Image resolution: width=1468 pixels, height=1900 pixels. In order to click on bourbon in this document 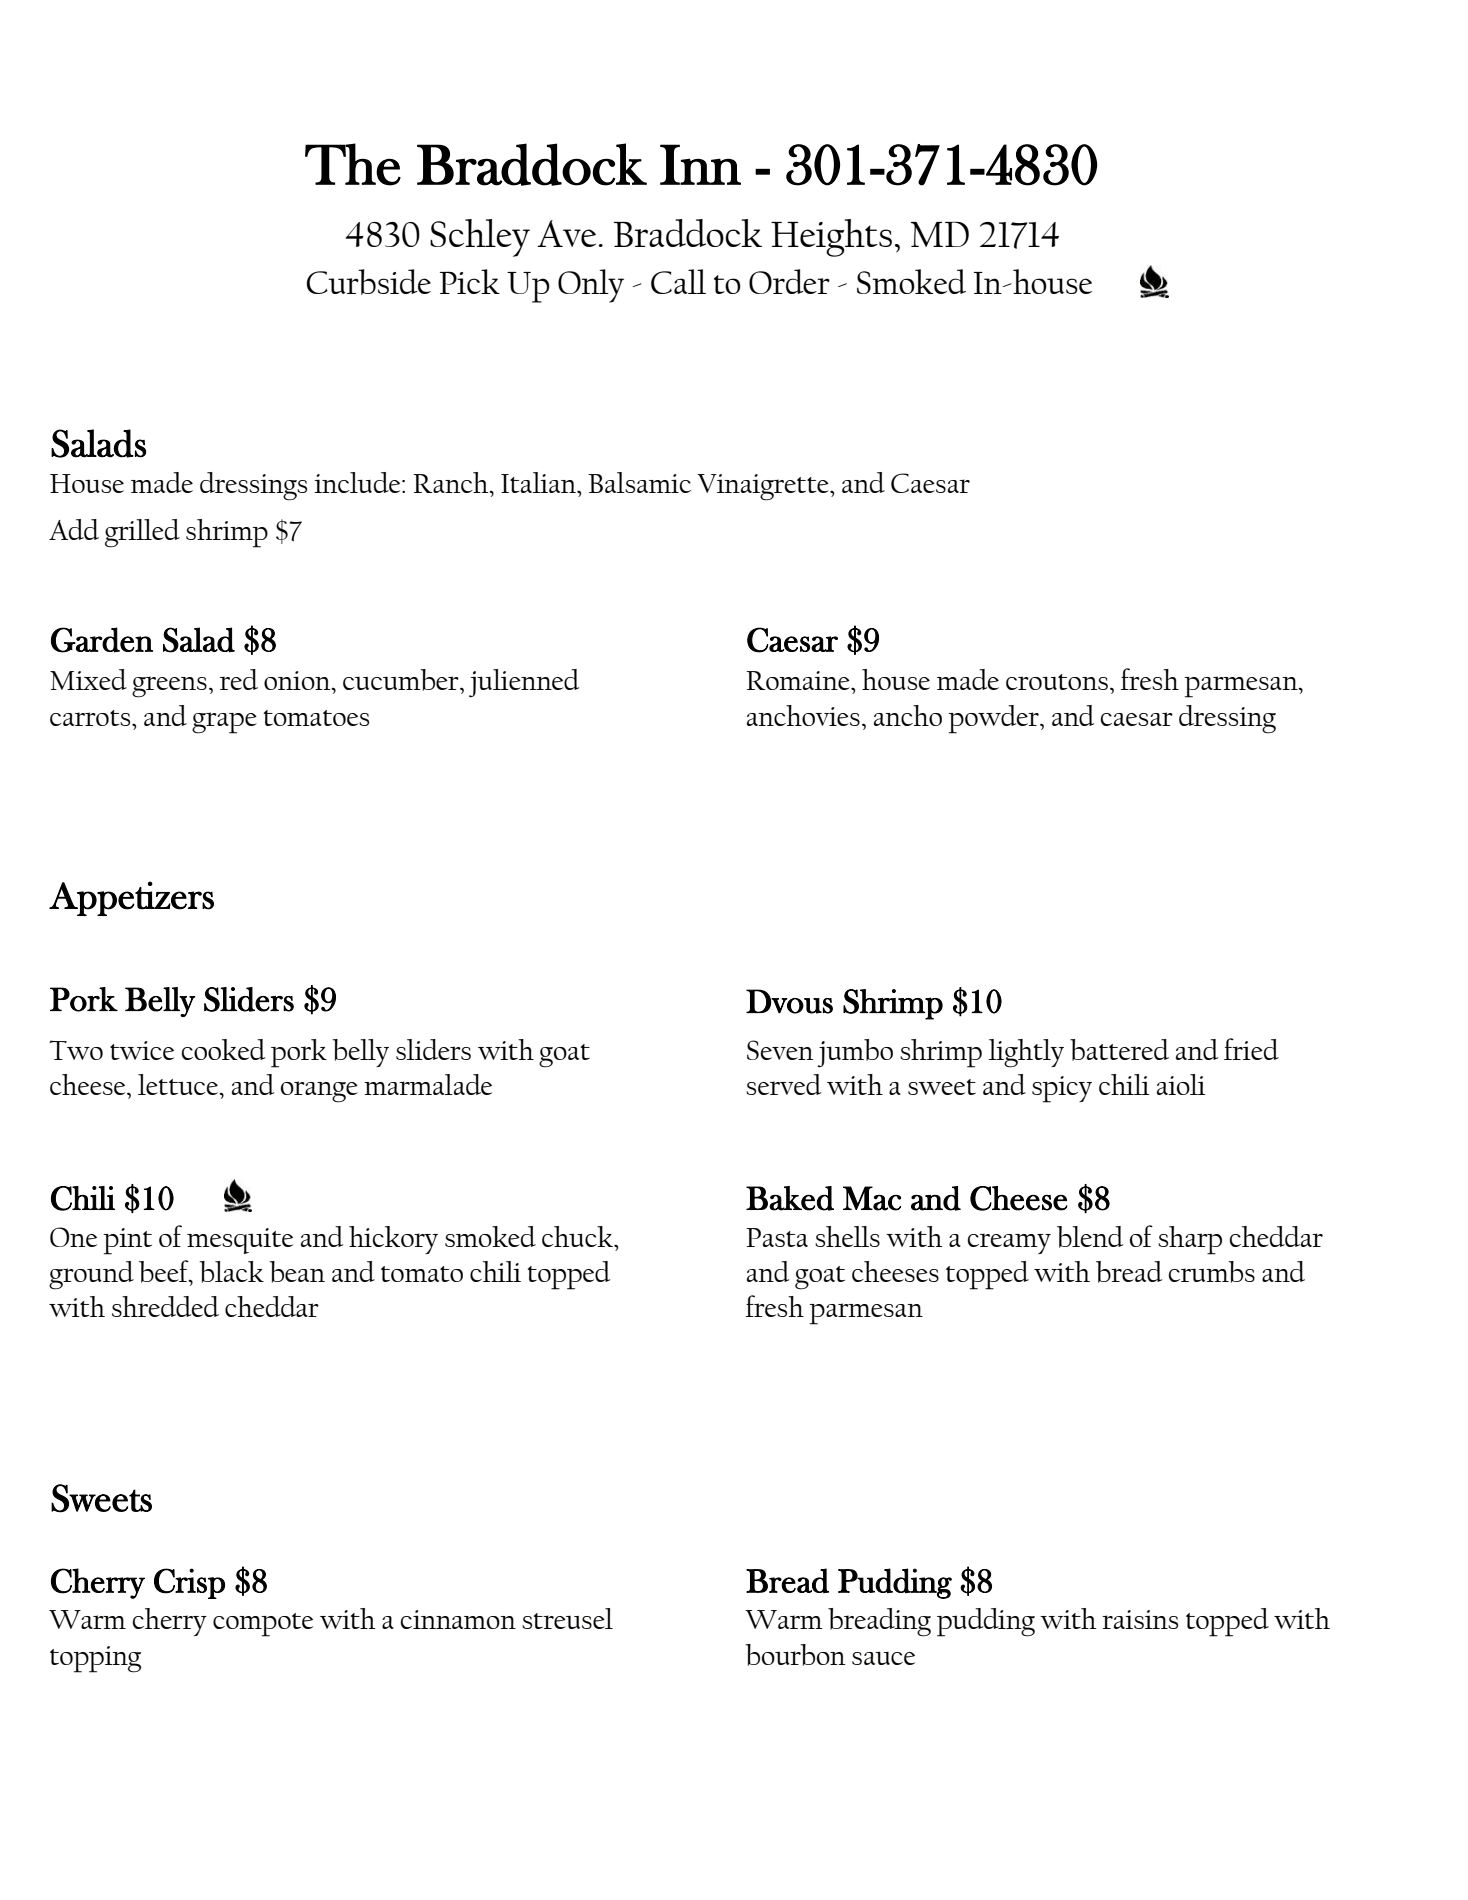, I will do `click(795, 1655)`.
